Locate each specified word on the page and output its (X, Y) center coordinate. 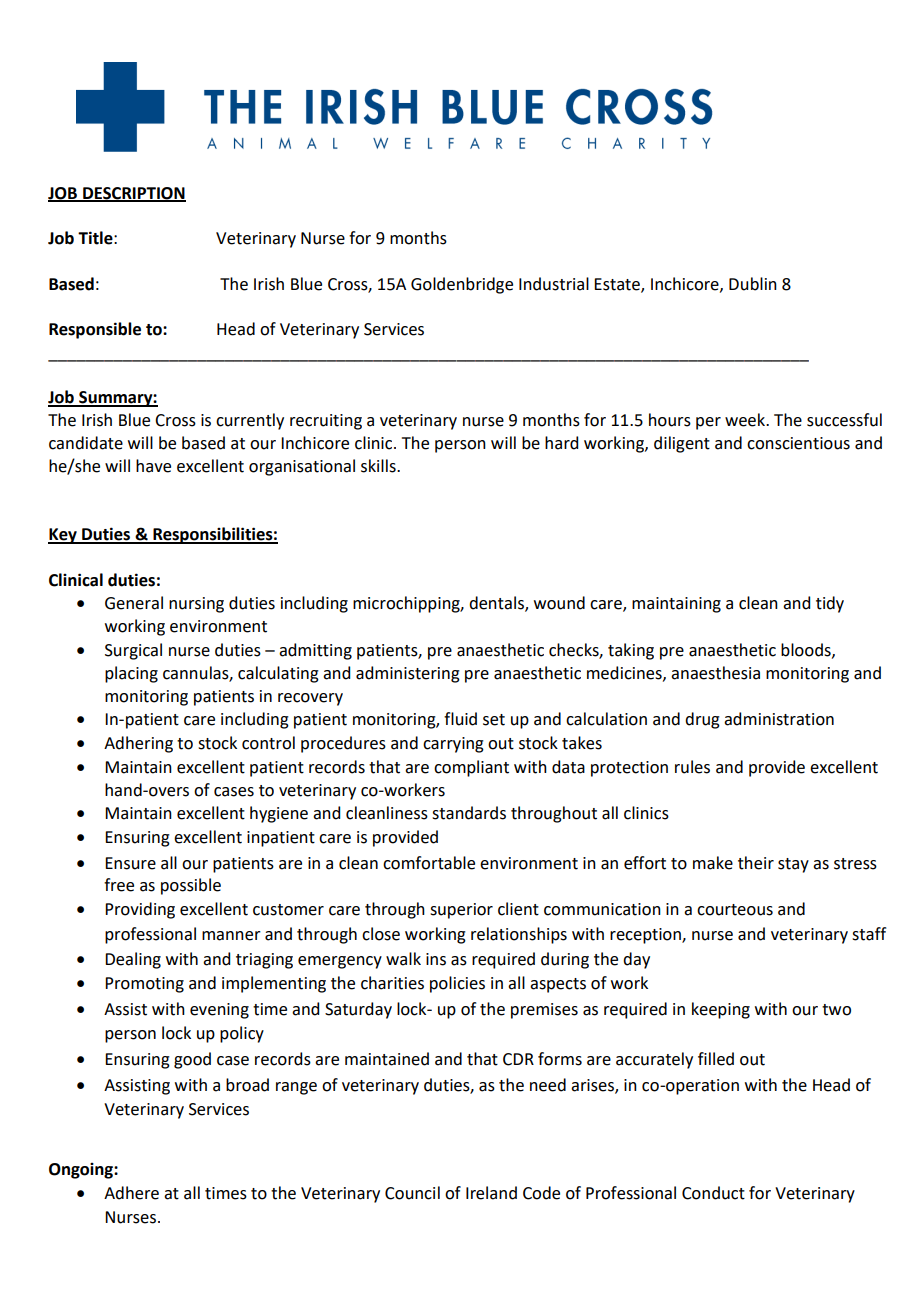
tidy (830, 604)
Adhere (131, 1193)
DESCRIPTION (133, 194)
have (153, 466)
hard (561, 443)
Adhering (138, 744)
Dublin (753, 284)
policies (457, 984)
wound (559, 603)
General (134, 603)
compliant (471, 768)
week (746, 420)
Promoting (144, 985)
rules (692, 767)
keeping (721, 1010)
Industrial (554, 284)
